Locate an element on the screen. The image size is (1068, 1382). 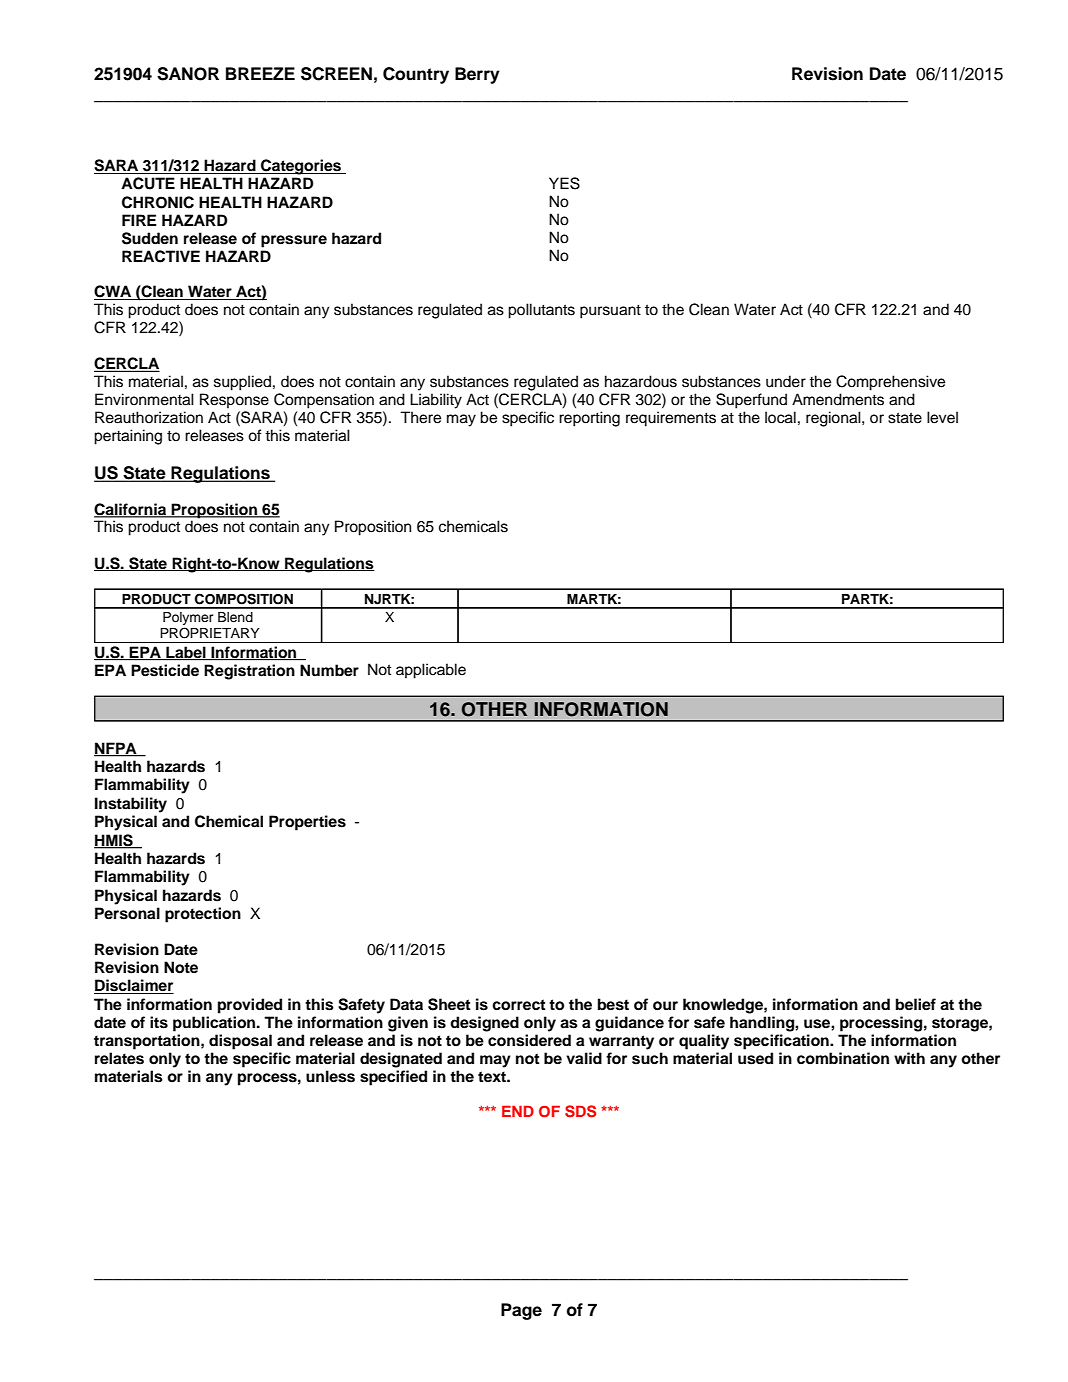
belief is located at coordinates (916, 1004).
